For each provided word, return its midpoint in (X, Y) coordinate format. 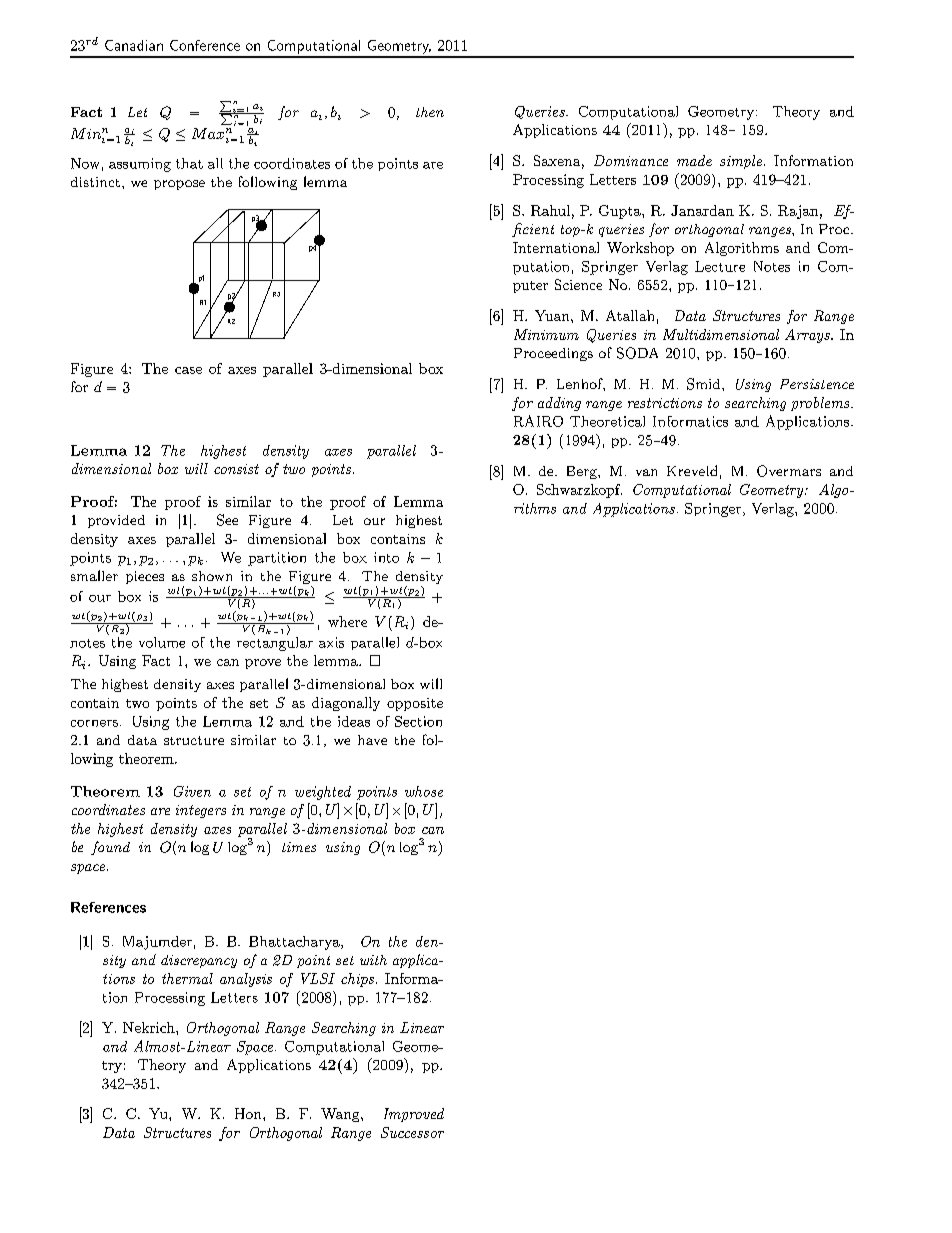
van (646, 472)
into (386, 557)
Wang (341, 1115)
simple (741, 162)
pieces (145, 577)
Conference (205, 45)
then (430, 112)
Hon (249, 1113)
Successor (412, 1132)
